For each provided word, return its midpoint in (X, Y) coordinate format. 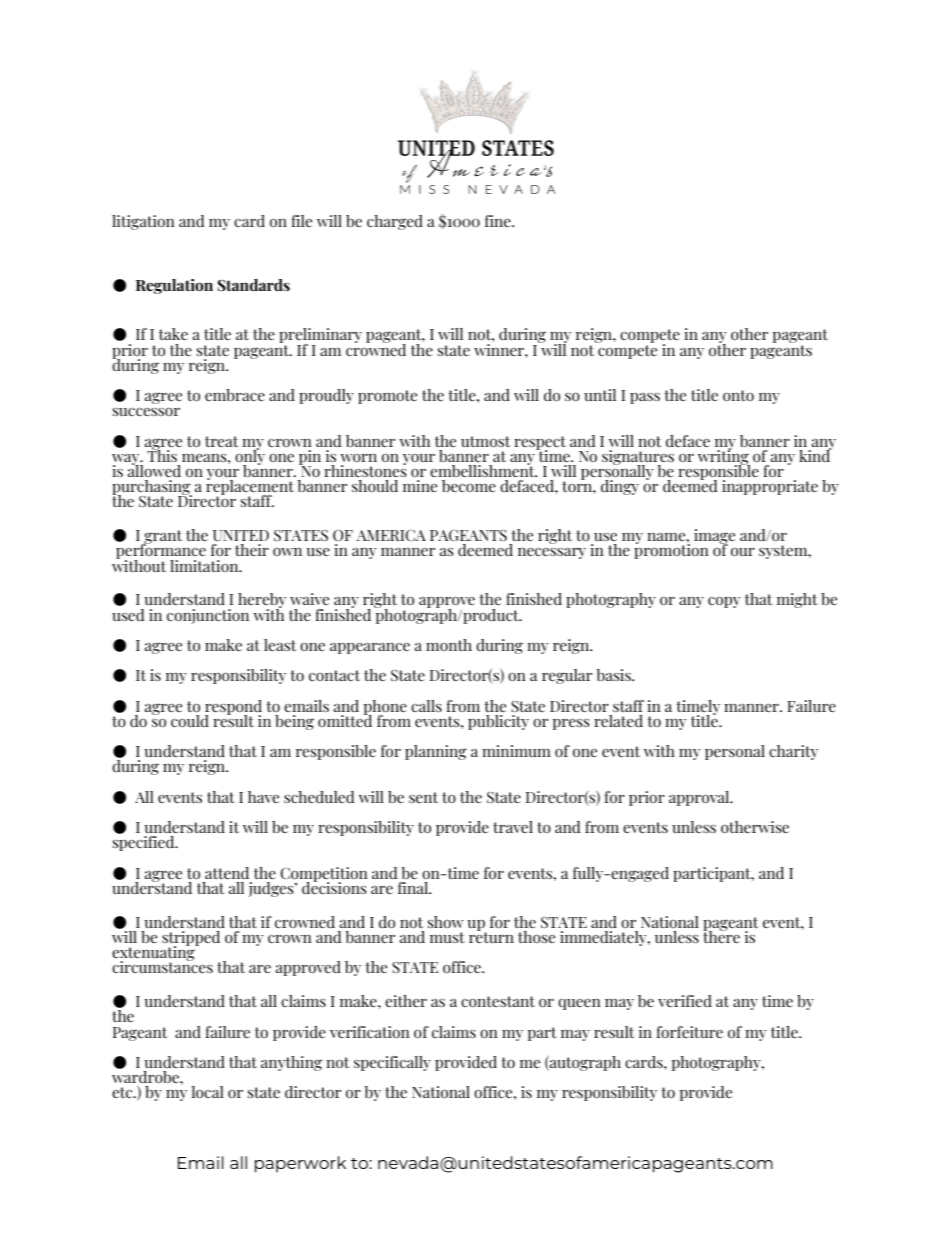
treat (222, 441)
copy (724, 602)
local (208, 1092)
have (263, 797)
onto (738, 395)
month (449, 645)
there (721, 936)
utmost (486, 441)
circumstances (162, 966)
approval (700, 798)
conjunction (208, 616)
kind (815, 455)
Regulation (174, 286)
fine (499, 221)
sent (423, 797)
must (447, 937)
